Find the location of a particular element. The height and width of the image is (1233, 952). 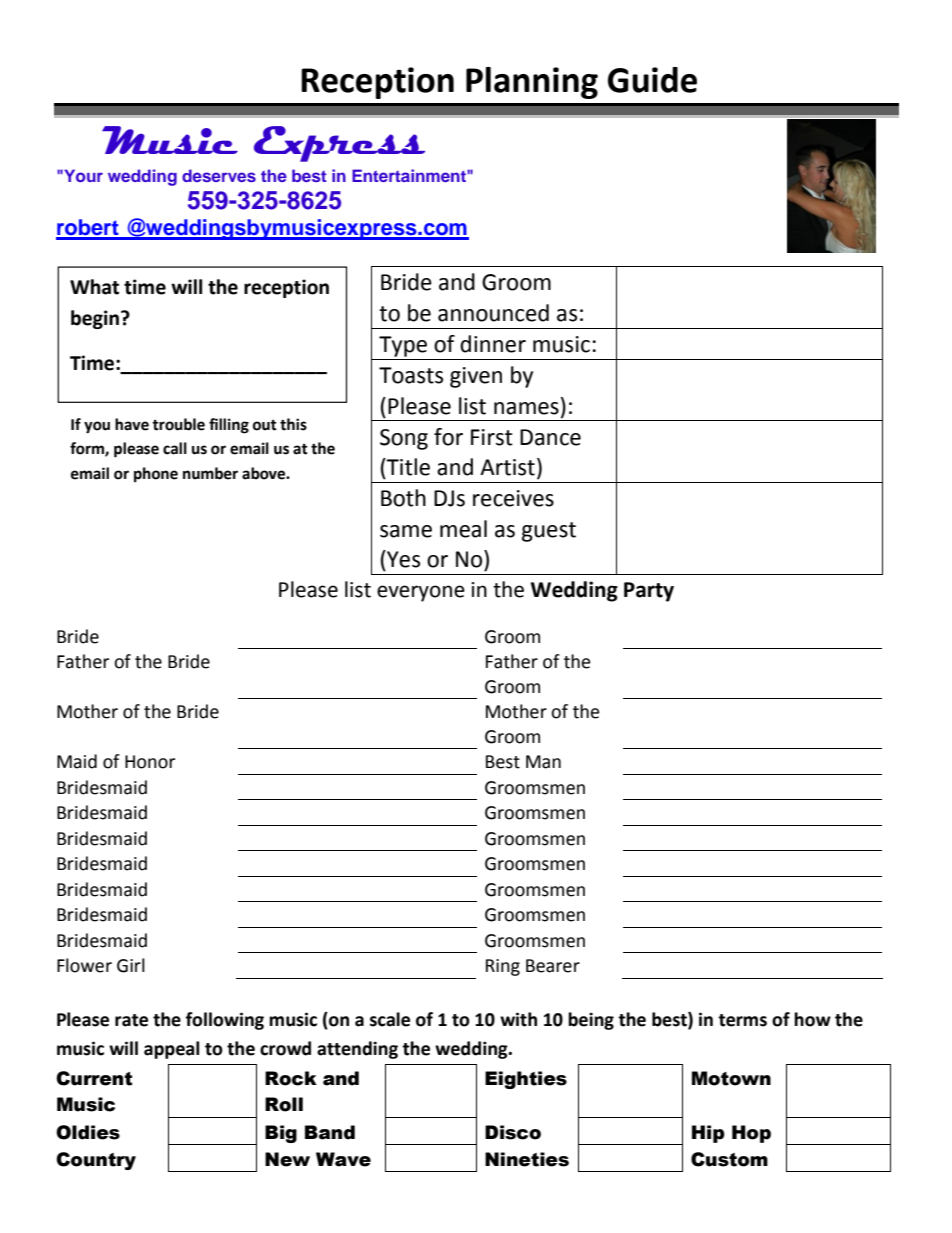

deserves is located at coordinates (219, 175).
